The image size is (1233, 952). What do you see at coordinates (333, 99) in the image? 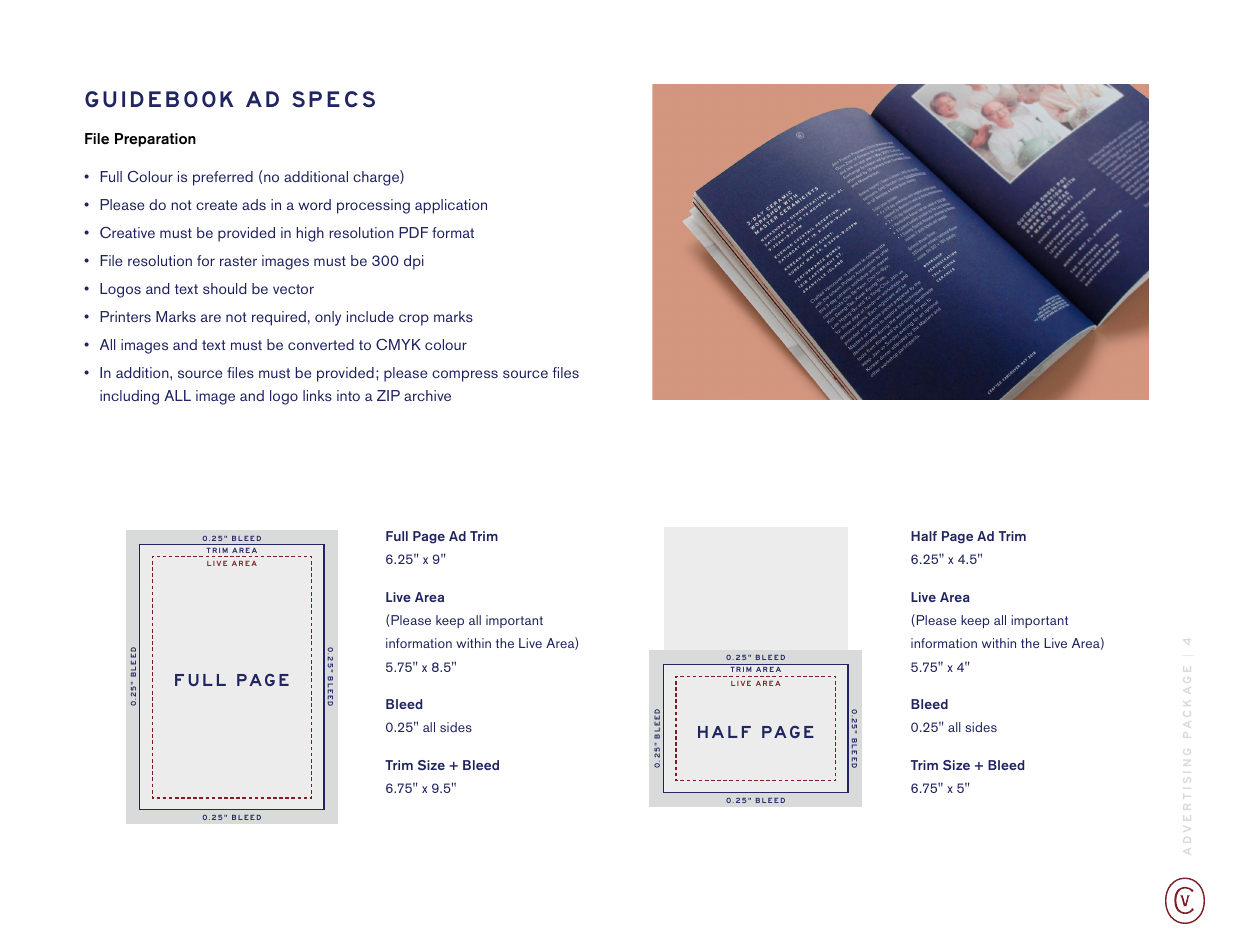
I see `SPECS` at bounding box center [333, 99].
